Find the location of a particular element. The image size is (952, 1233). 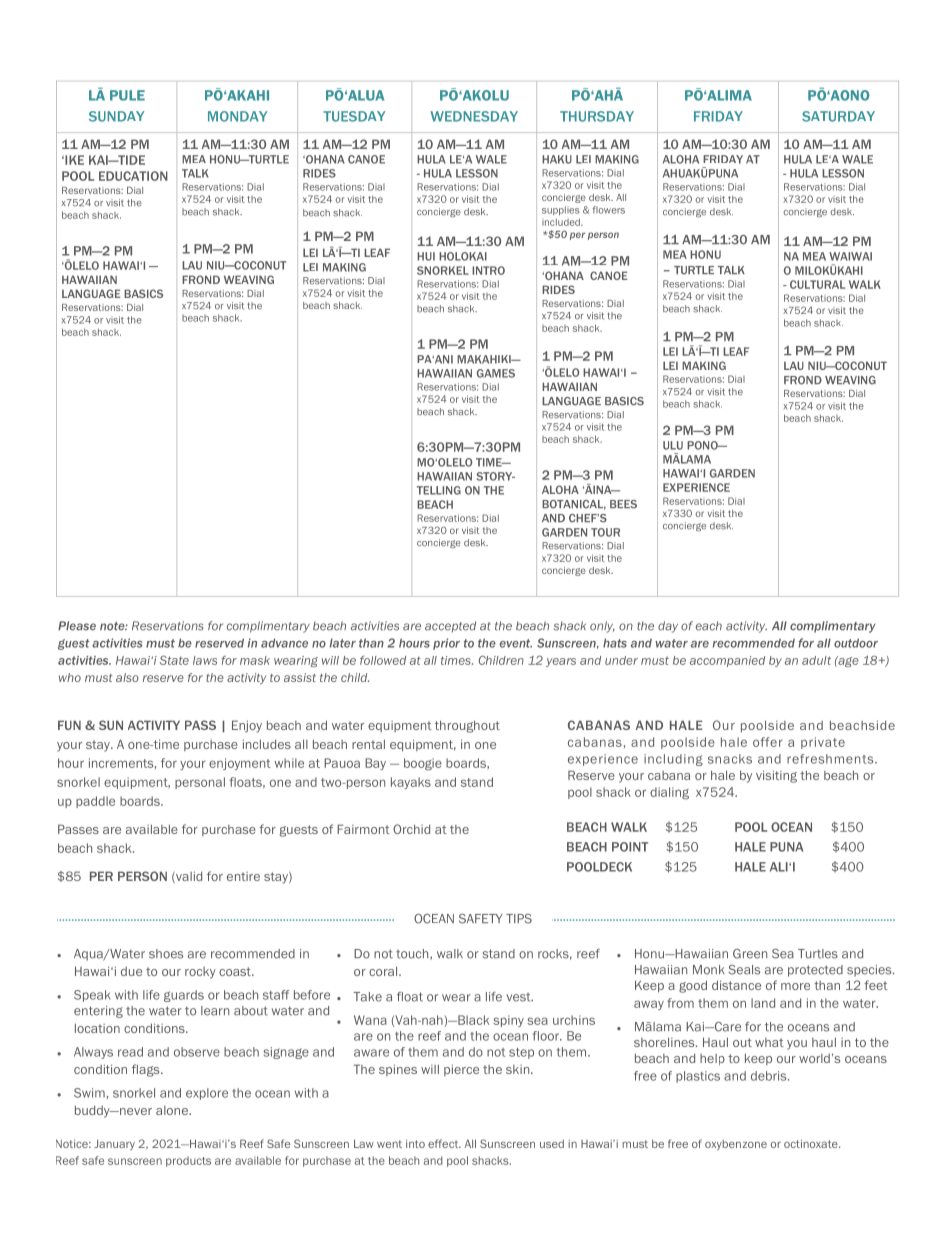

effect is located at coordinates (444, 1143).
